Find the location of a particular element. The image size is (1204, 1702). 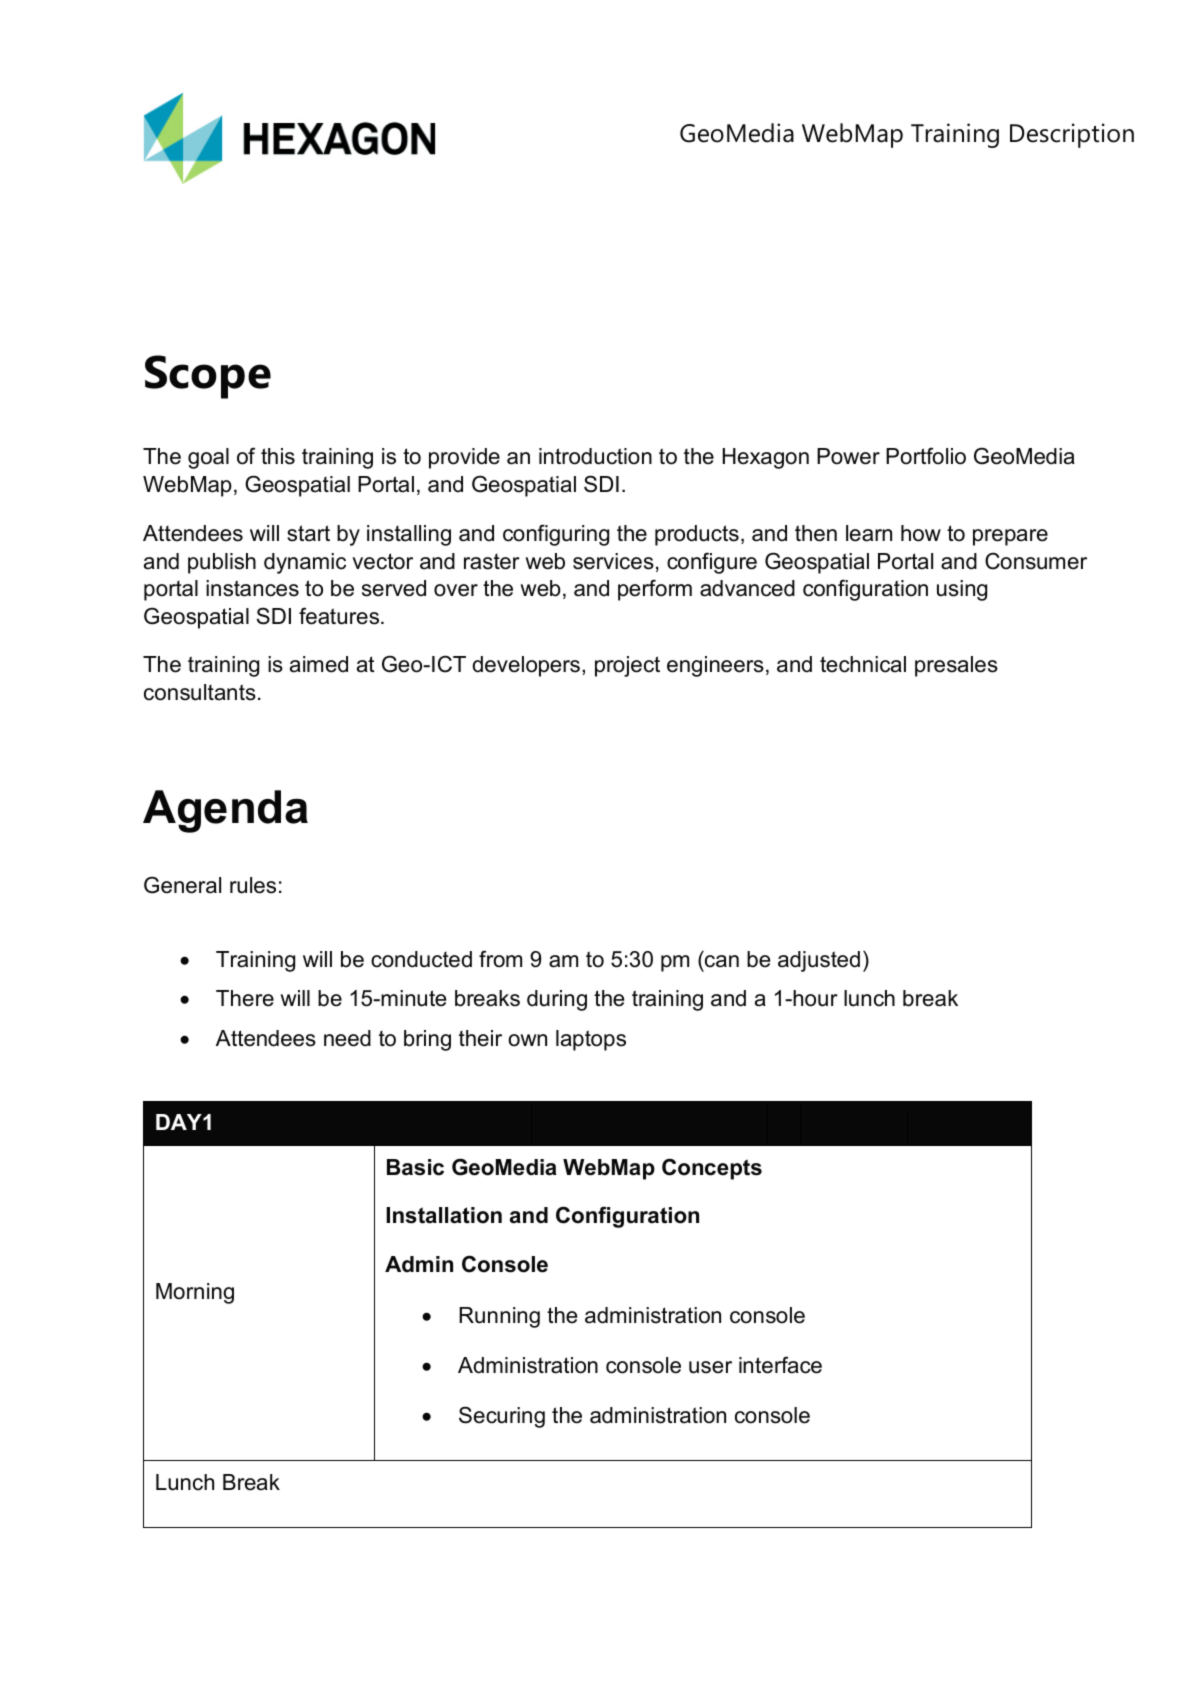

project is located at coordinates (627, 666).
